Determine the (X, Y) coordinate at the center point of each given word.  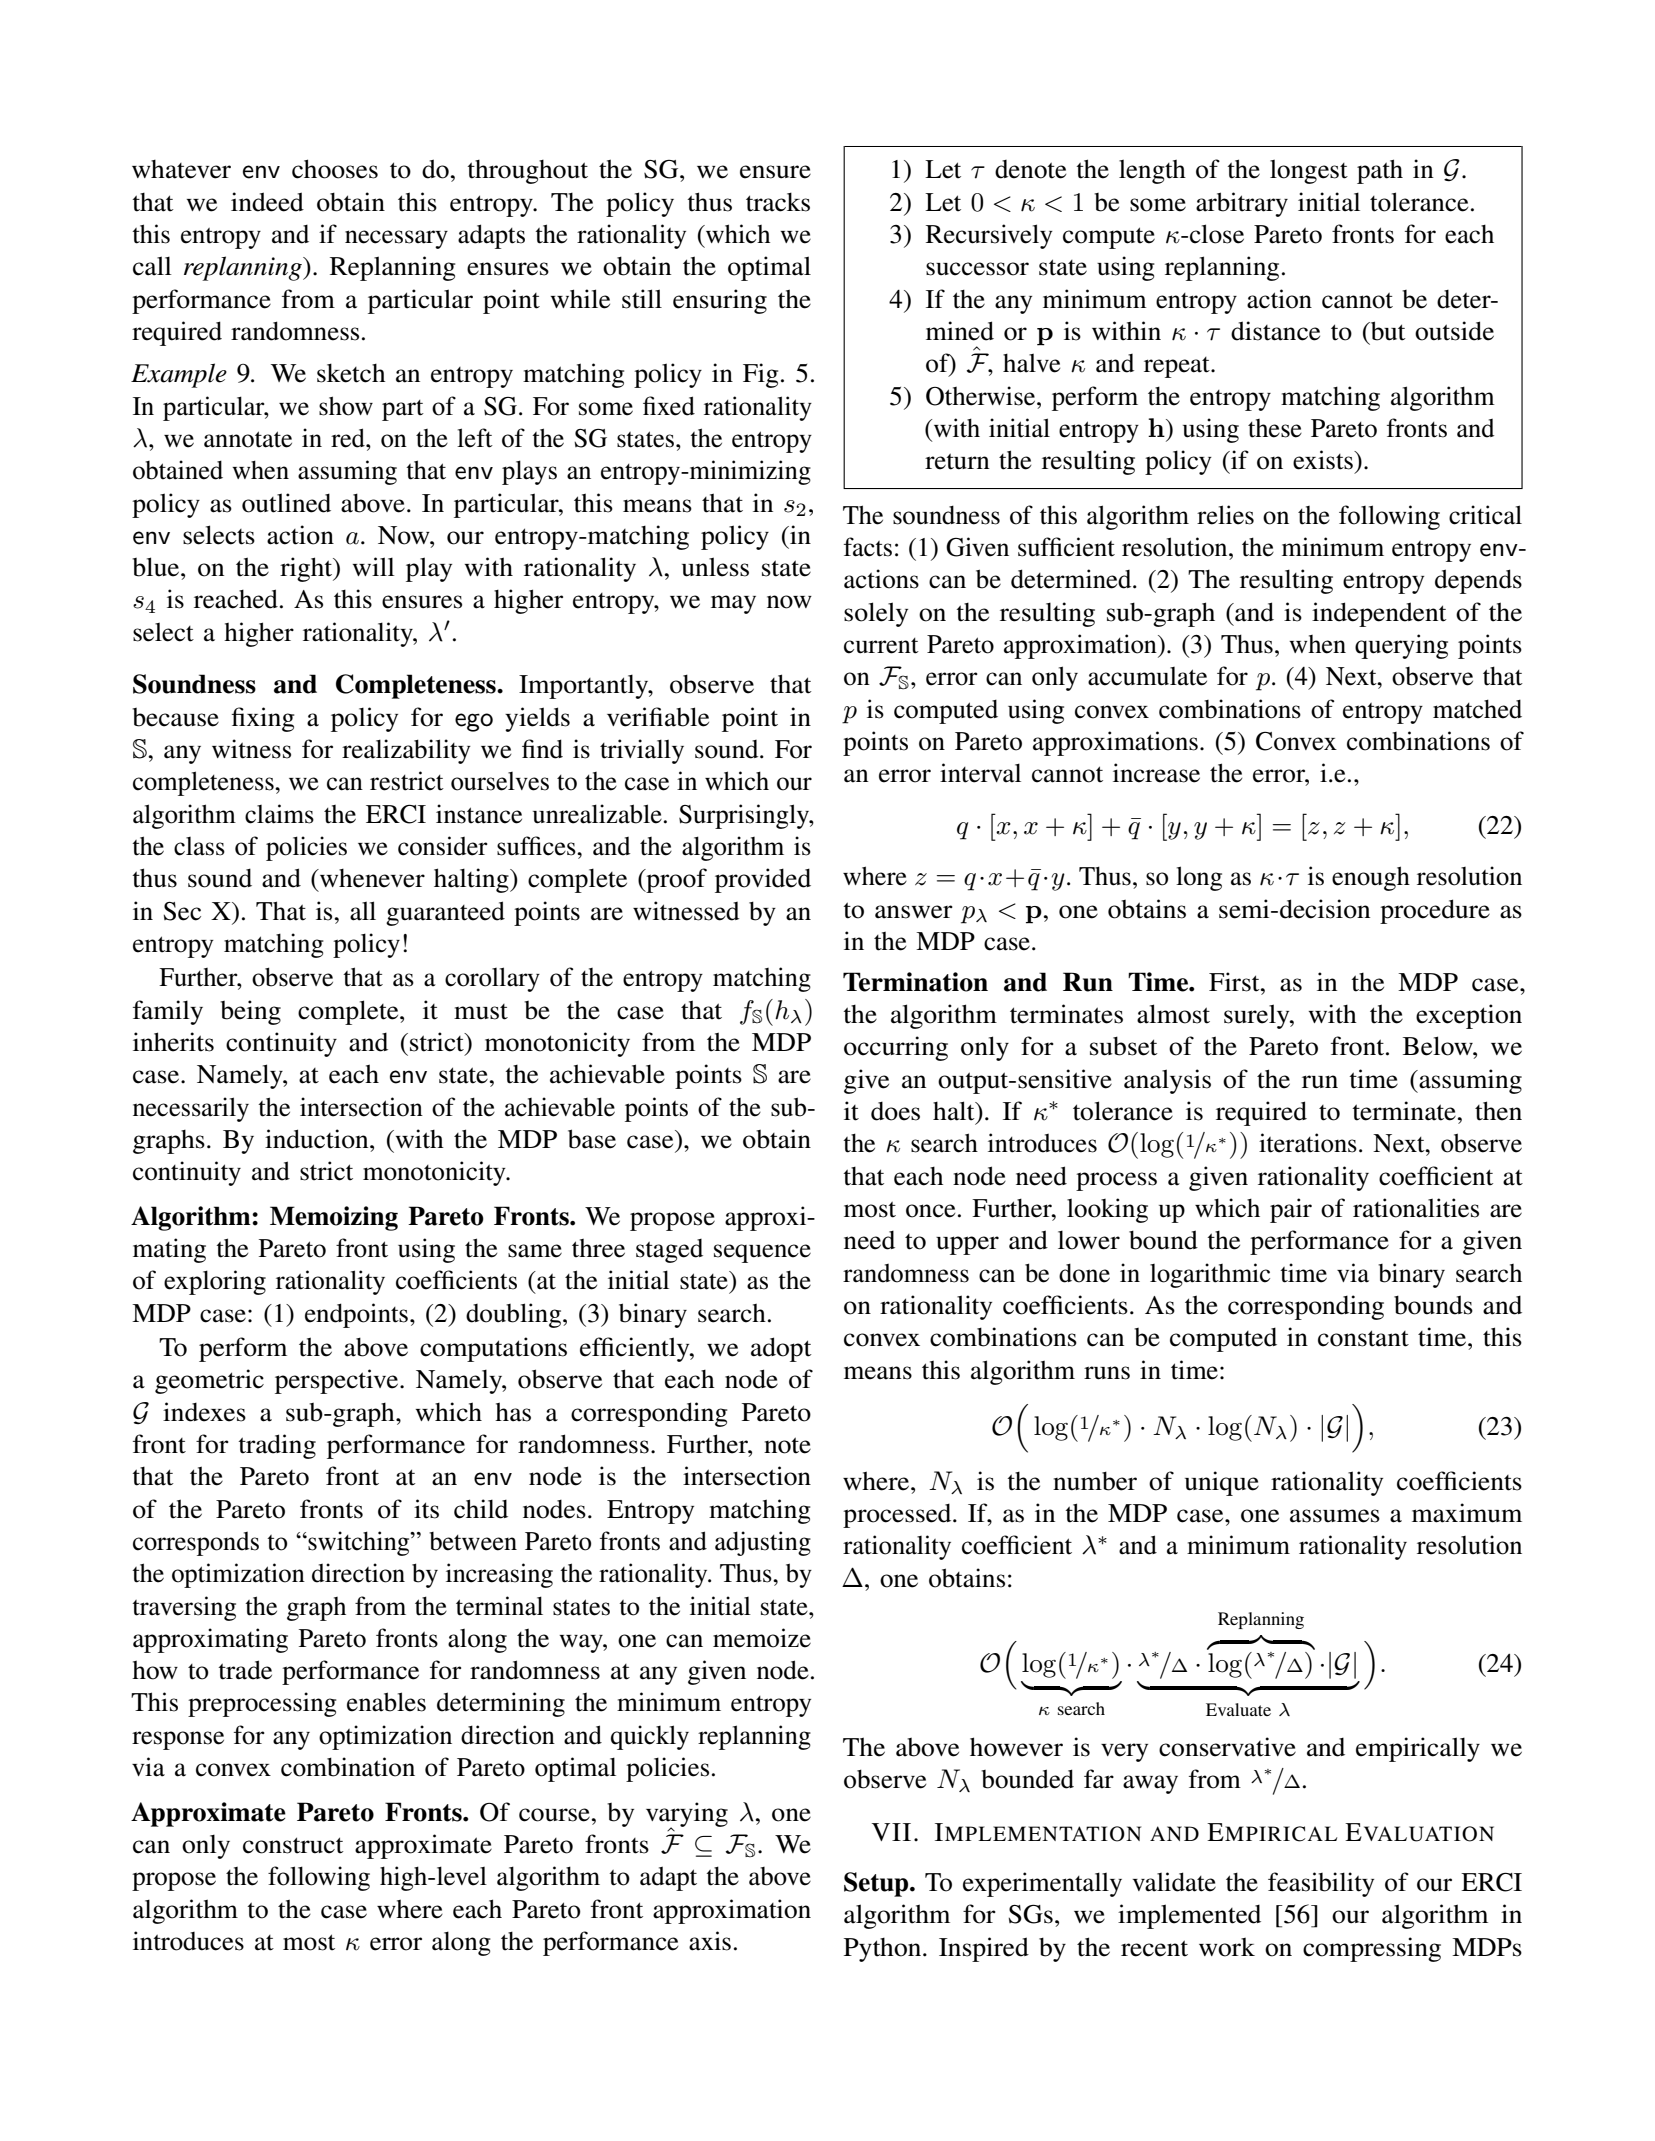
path (1380, 171)
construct (293, 1845)
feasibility (1321, 1884)
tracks (778, 202)
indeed (267, 202)
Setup (877, 1884)
